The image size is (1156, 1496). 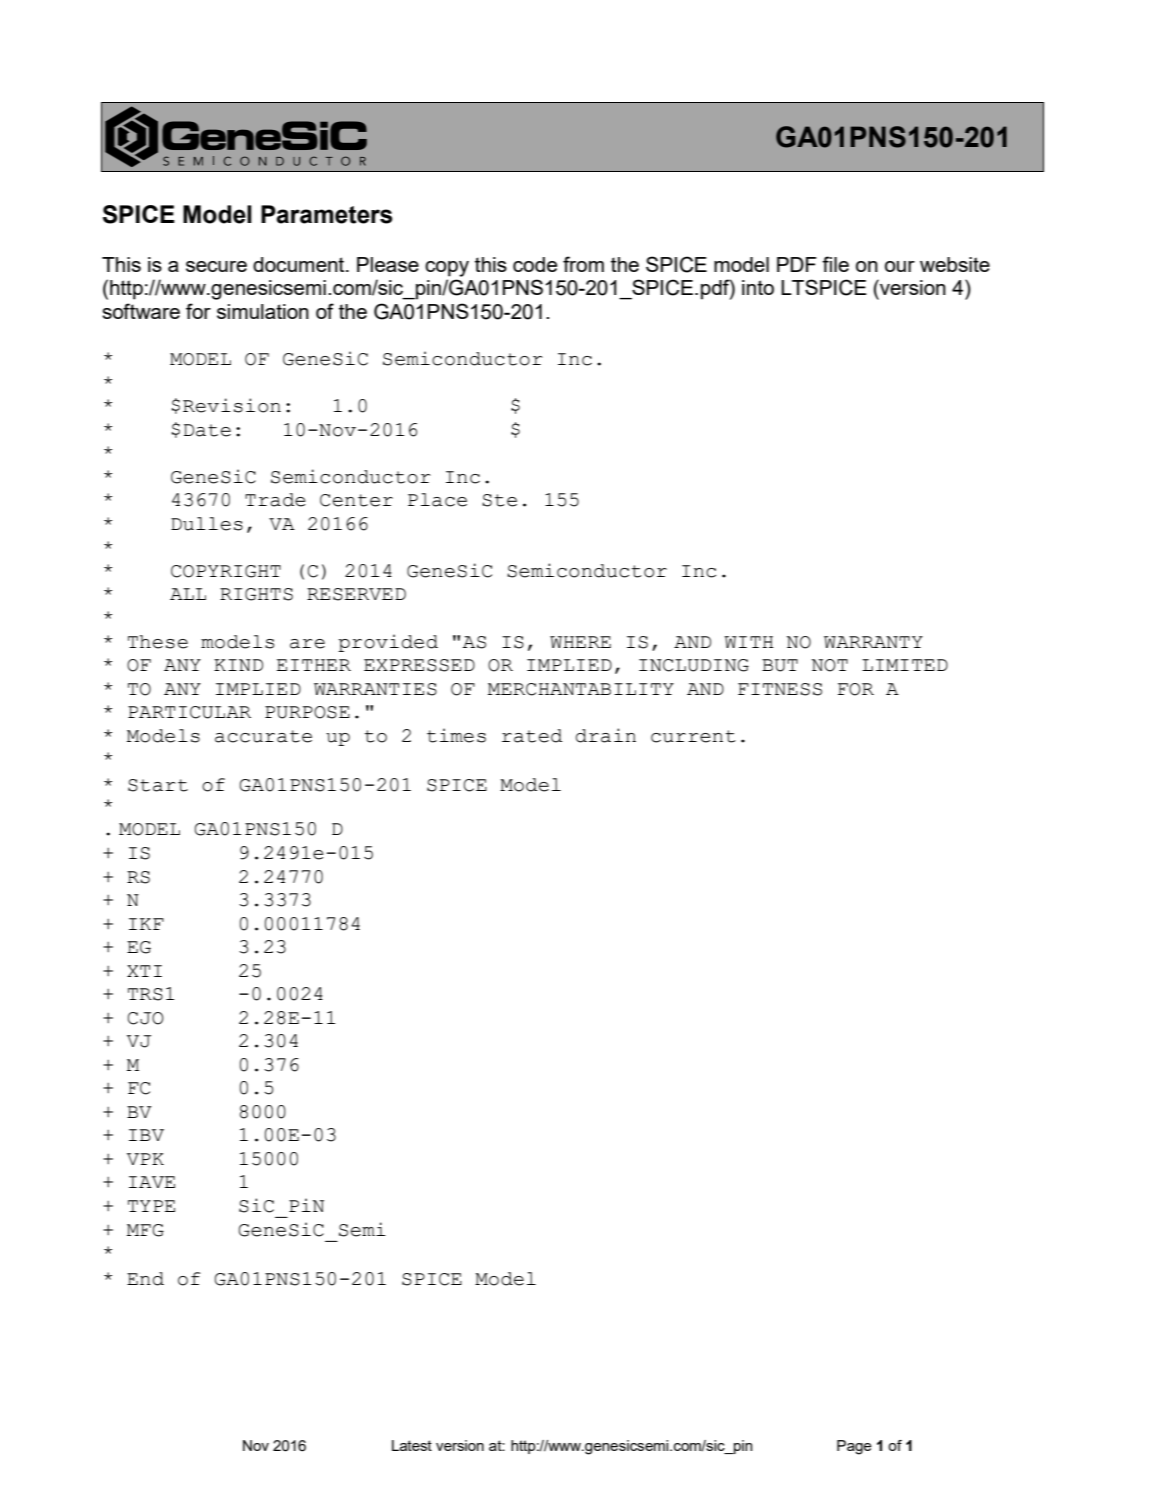 What do you see at coordinates (535, 264) in the document?
I see `code` at bounding box center [535, 264].
